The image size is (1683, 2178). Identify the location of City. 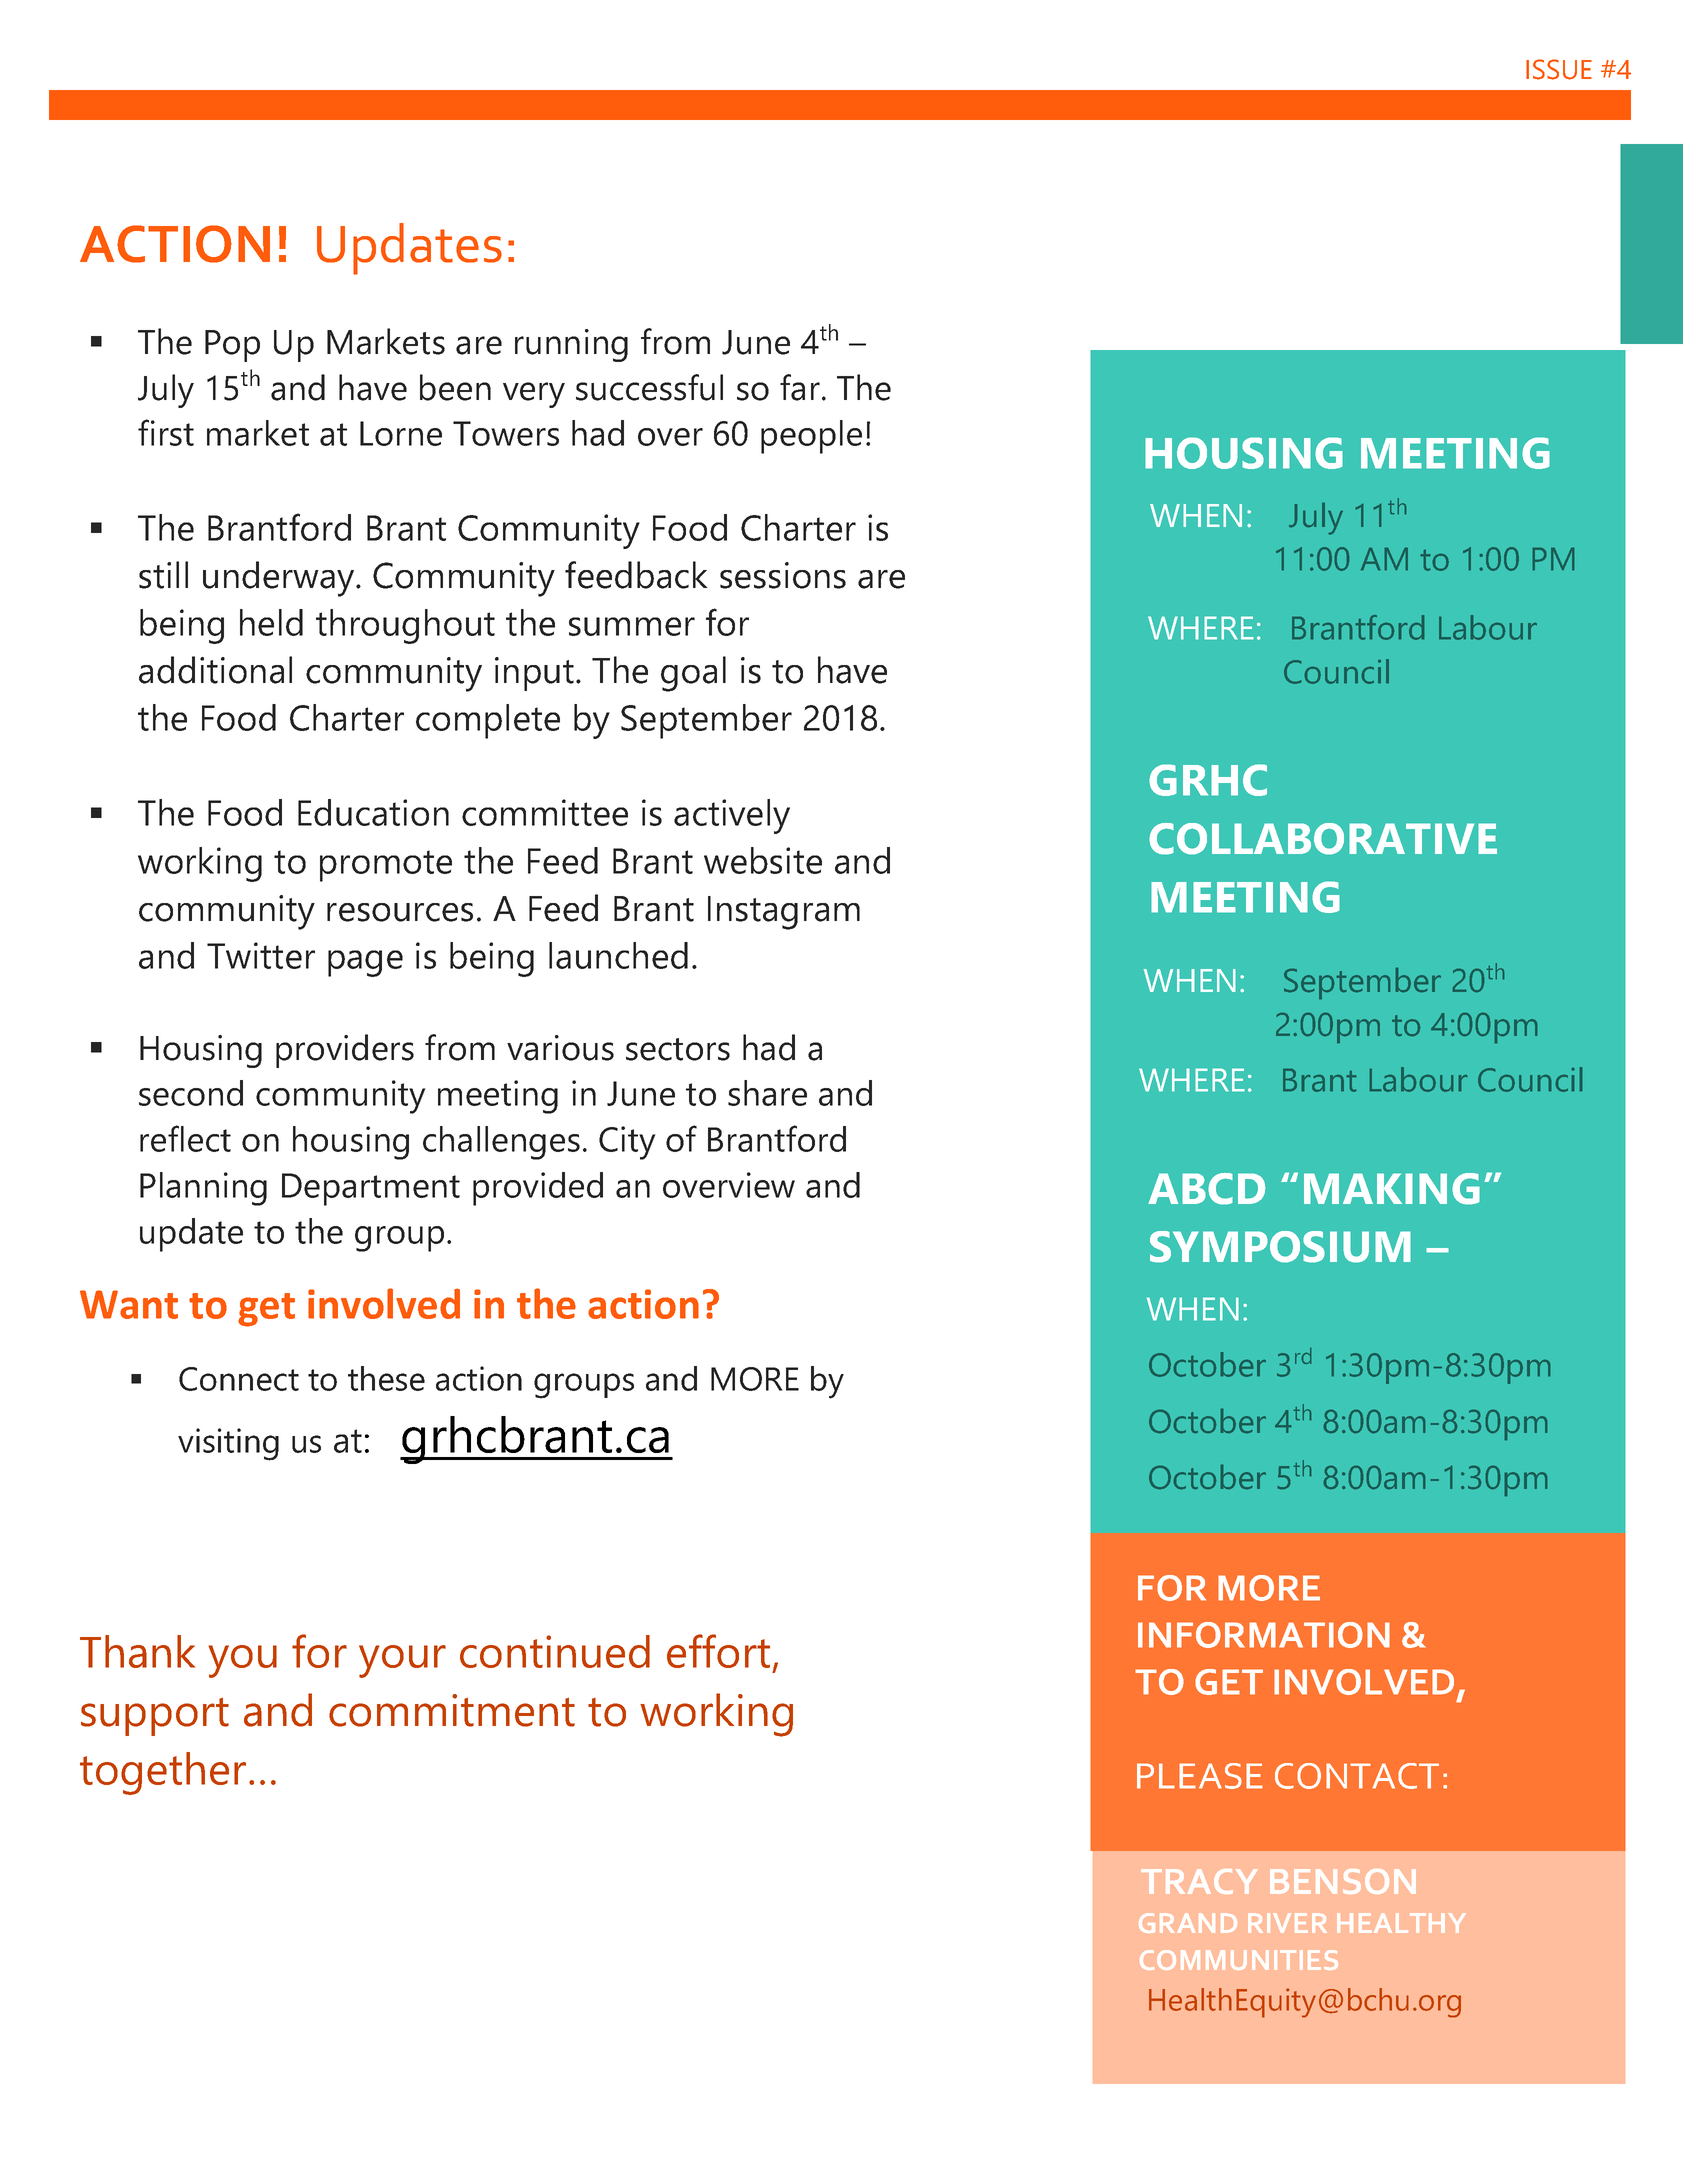
(627, 1143).
